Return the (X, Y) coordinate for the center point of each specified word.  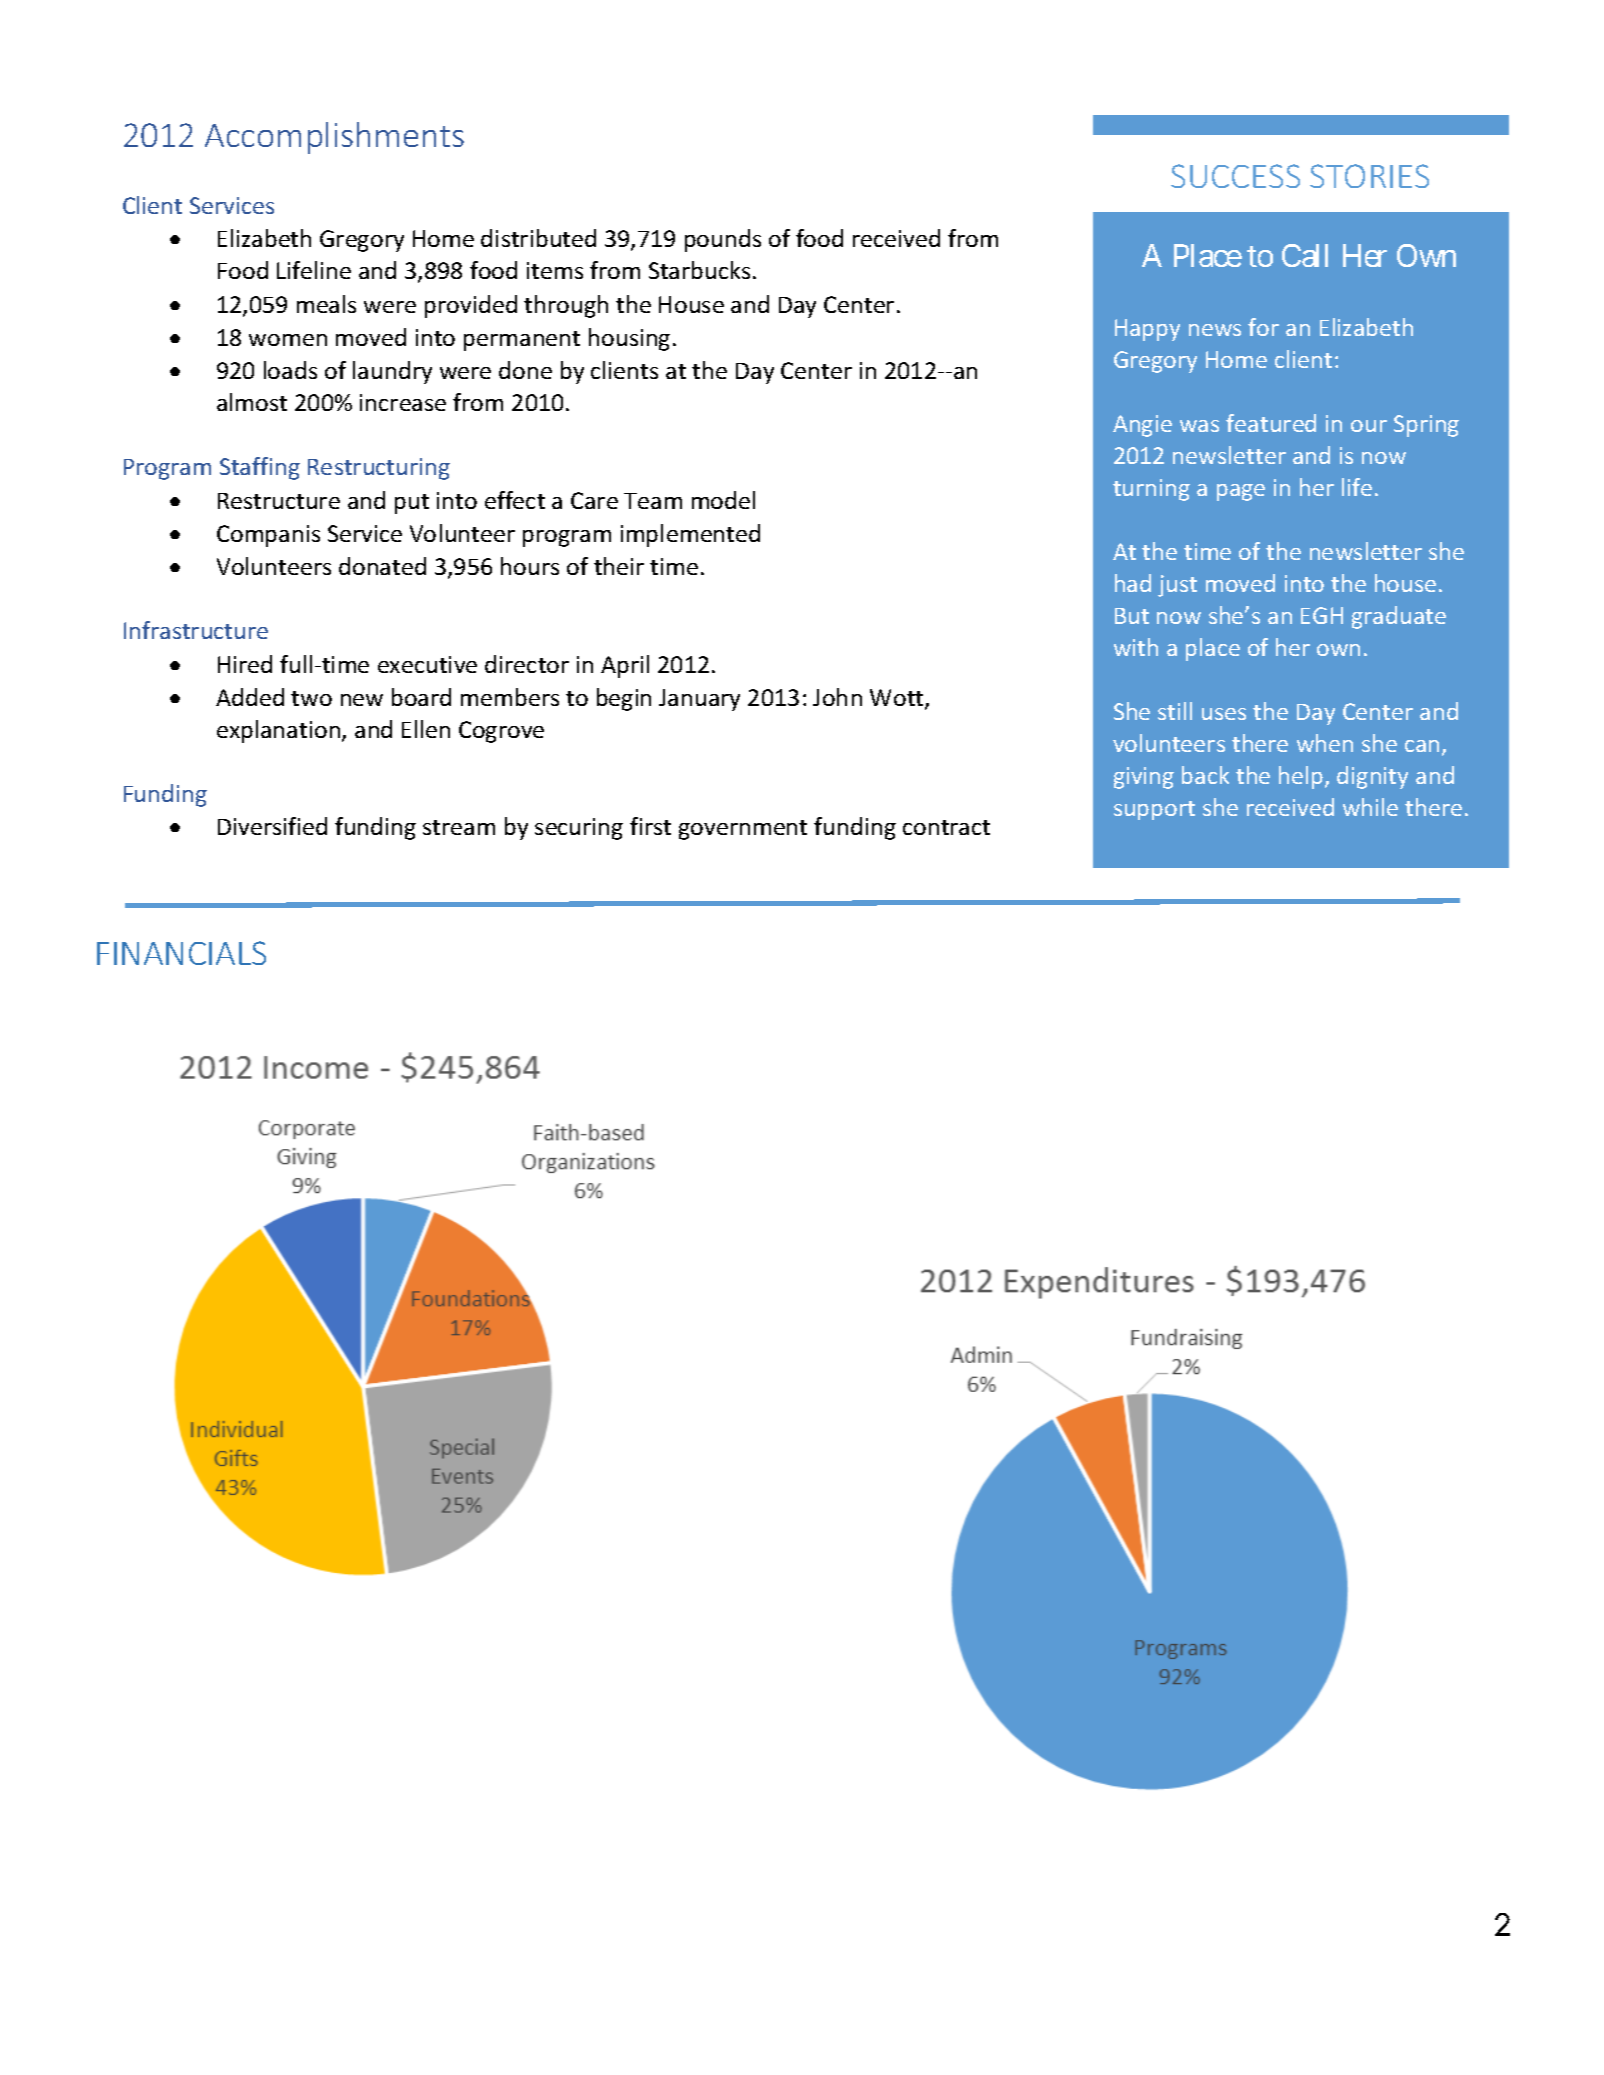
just (1177, 586)
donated (382, 566)
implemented (690, 535)
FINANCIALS (181, 953)
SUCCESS (1235, 176)
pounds (723, 240)
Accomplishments (334, 138)
